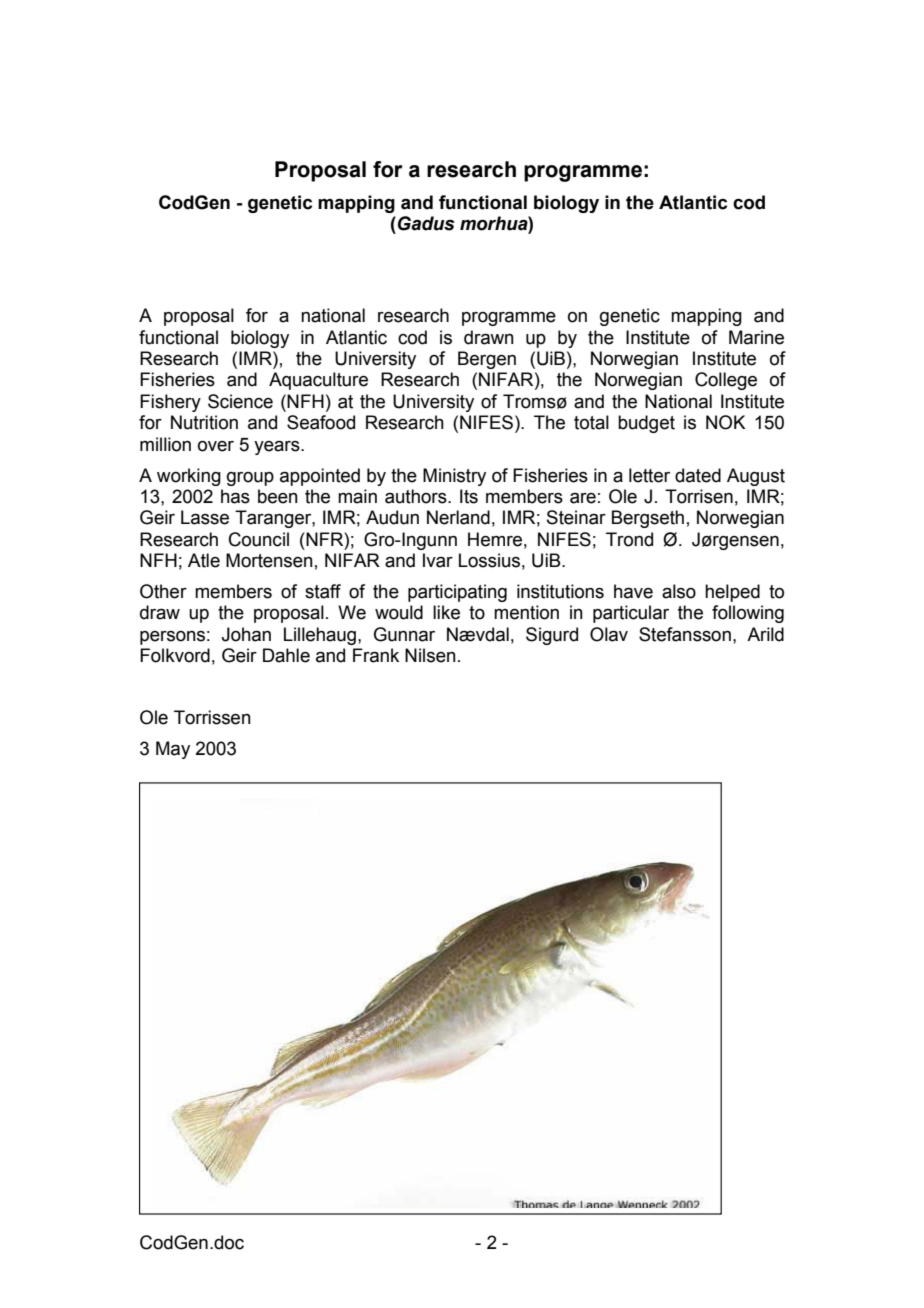  I want to click on NOK, so click(725, 422).
